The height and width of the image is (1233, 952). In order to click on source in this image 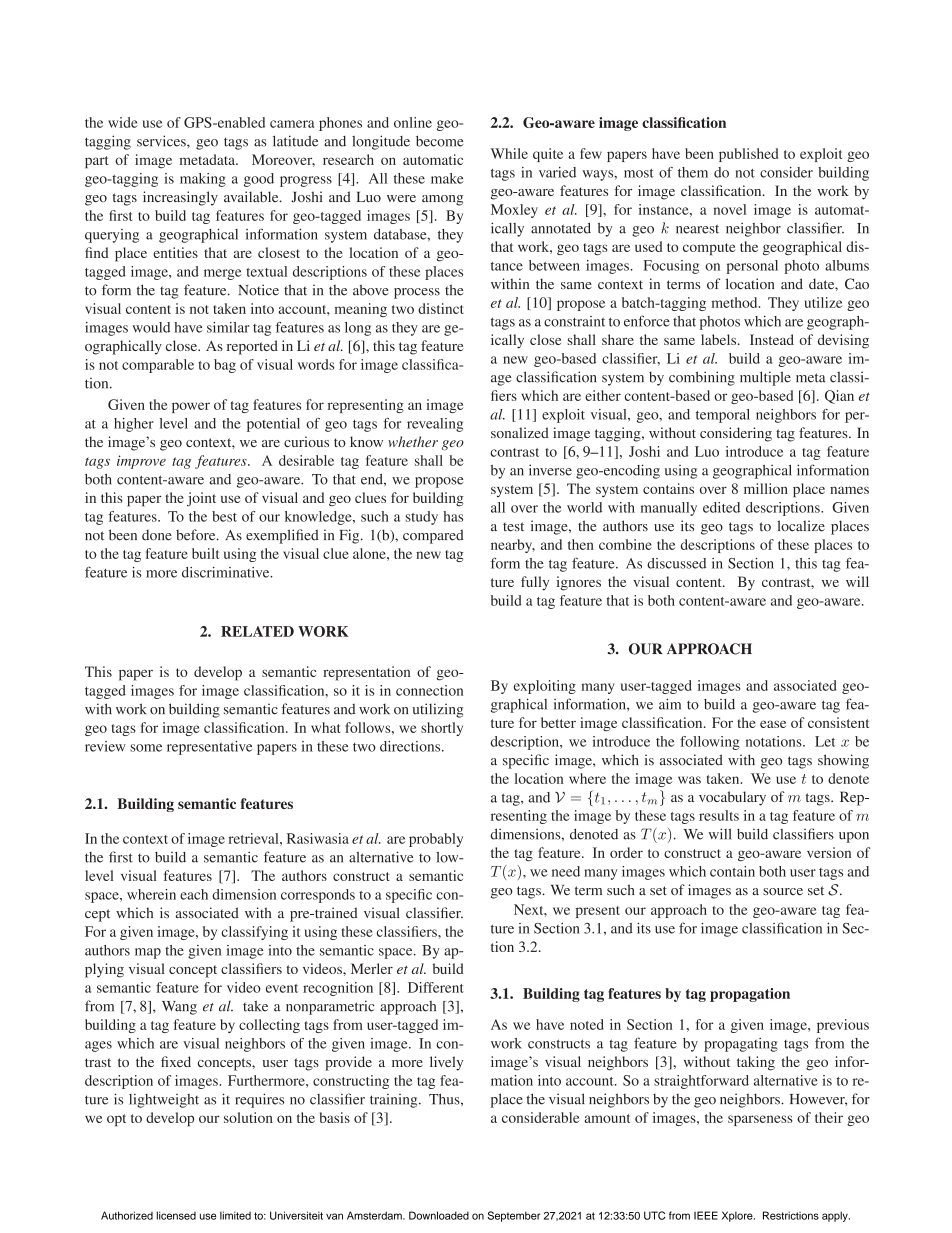, I will do `click(783, 891)`.
